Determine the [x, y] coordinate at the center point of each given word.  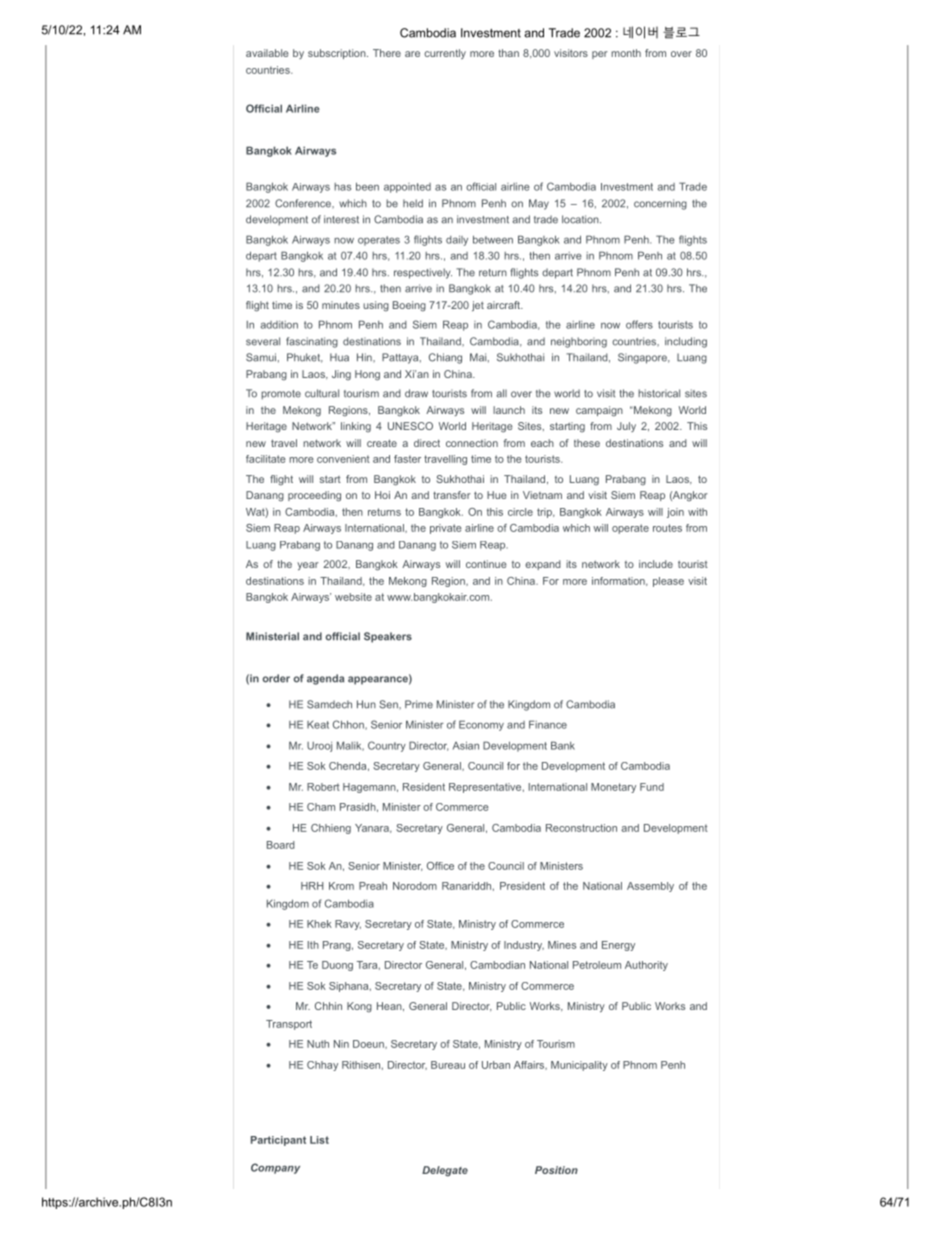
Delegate [445, 1171]
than [508, 53]
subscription [338, 54]
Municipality [579, 1066]
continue [486, 564]
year [308, 566]
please [668, 582]
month [626, 53]
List [319, 1140]
